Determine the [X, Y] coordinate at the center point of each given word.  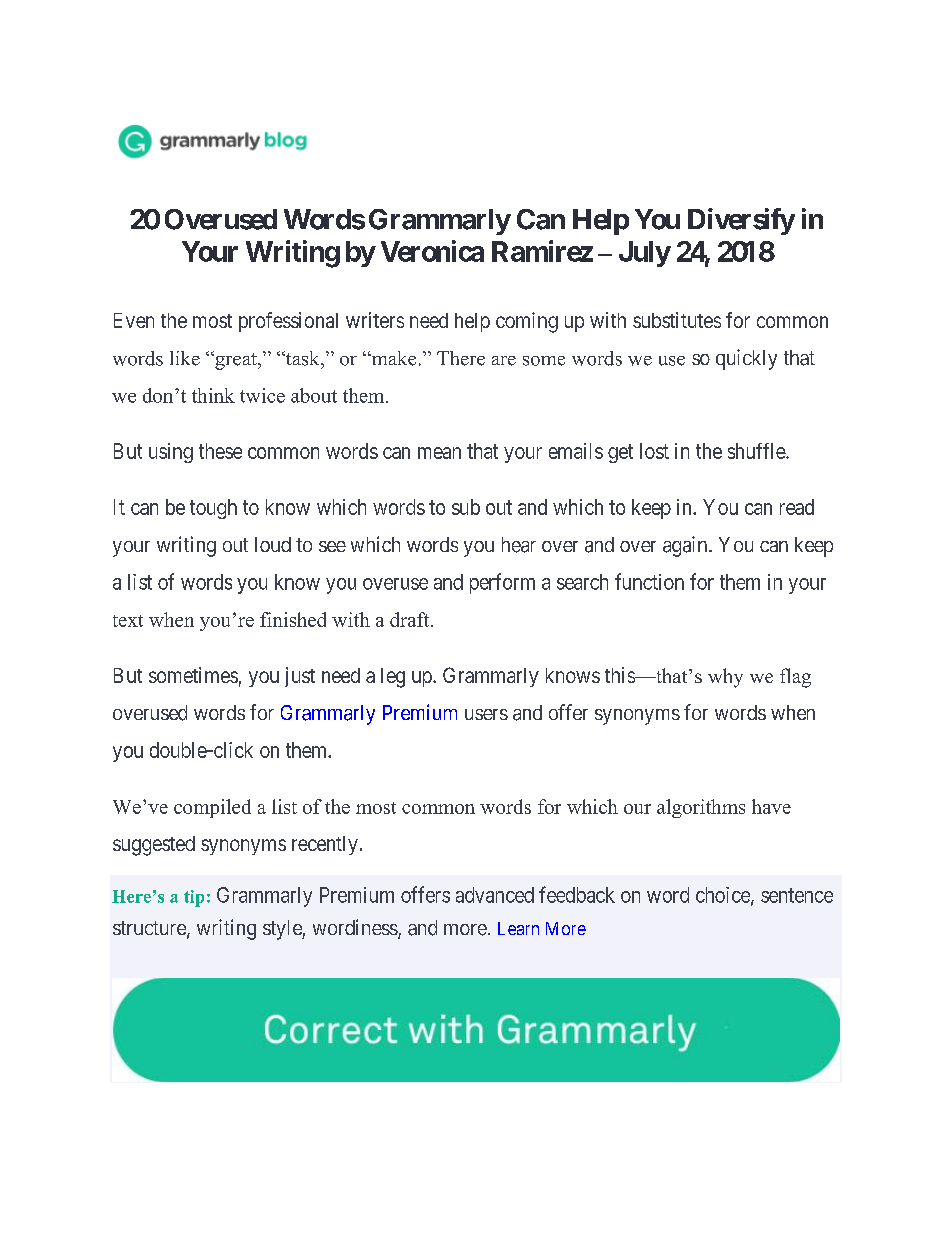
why [725, 678]
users [486, 714]
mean [439, 453]
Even [134, 320]
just [300, 677]
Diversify [741, 221]
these [220, 451]
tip [194, 898]
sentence [797, 895]
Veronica [432, 251]
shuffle [757, 451]
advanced [495, 895]
